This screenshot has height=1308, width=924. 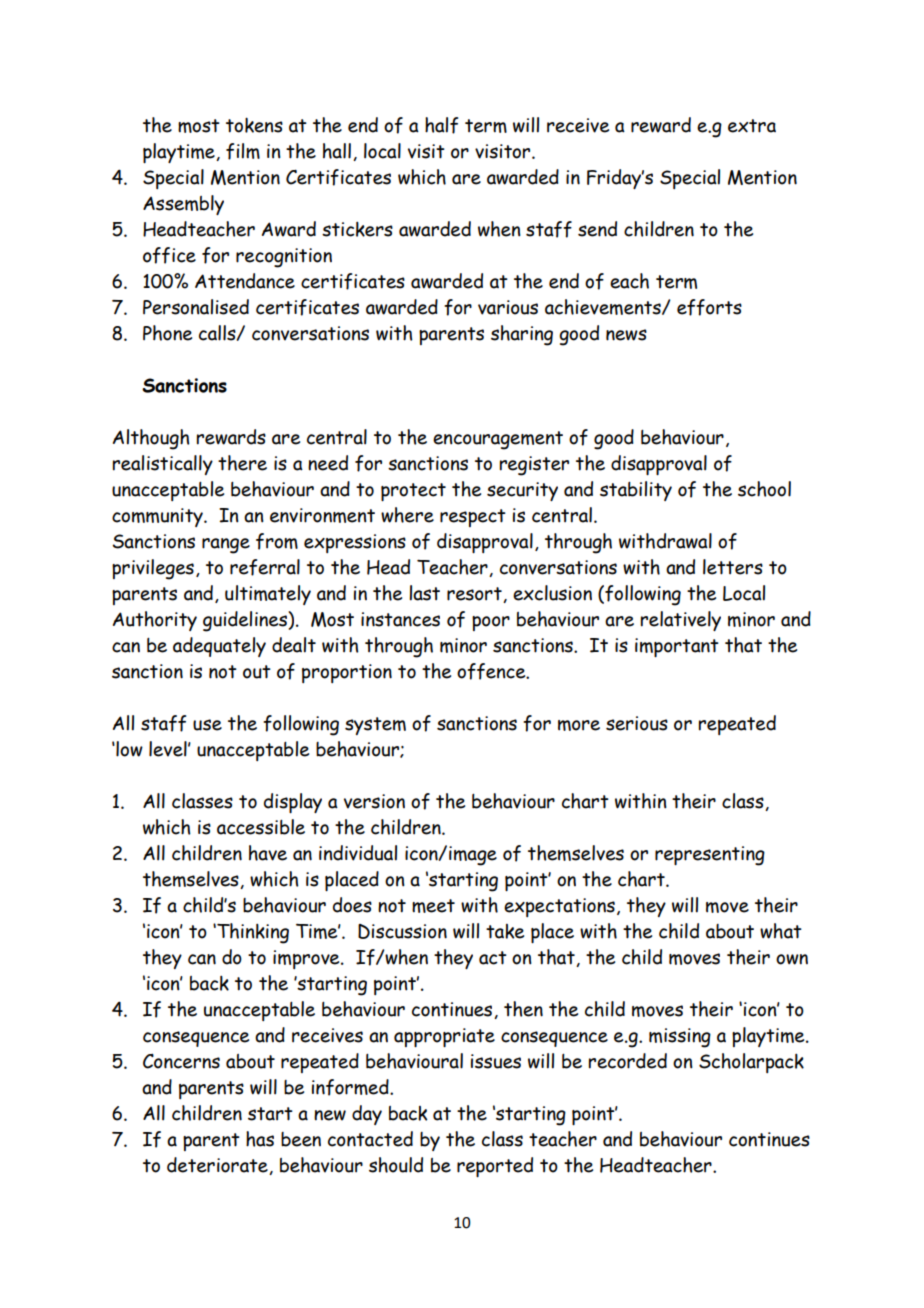 I want to click on there, so click(x=242, y=463).
